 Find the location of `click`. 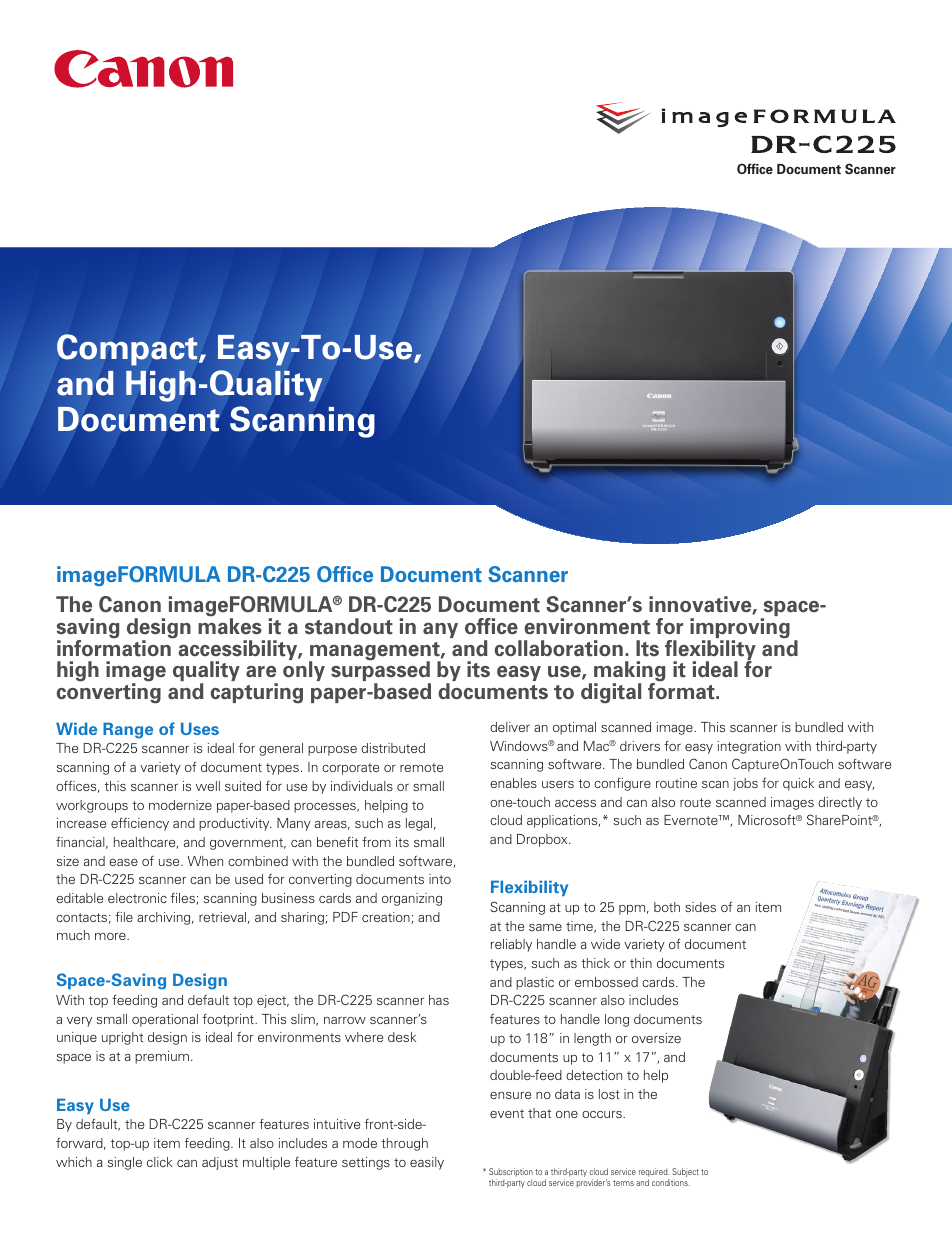

click is located at coordinates (160, 1162).
